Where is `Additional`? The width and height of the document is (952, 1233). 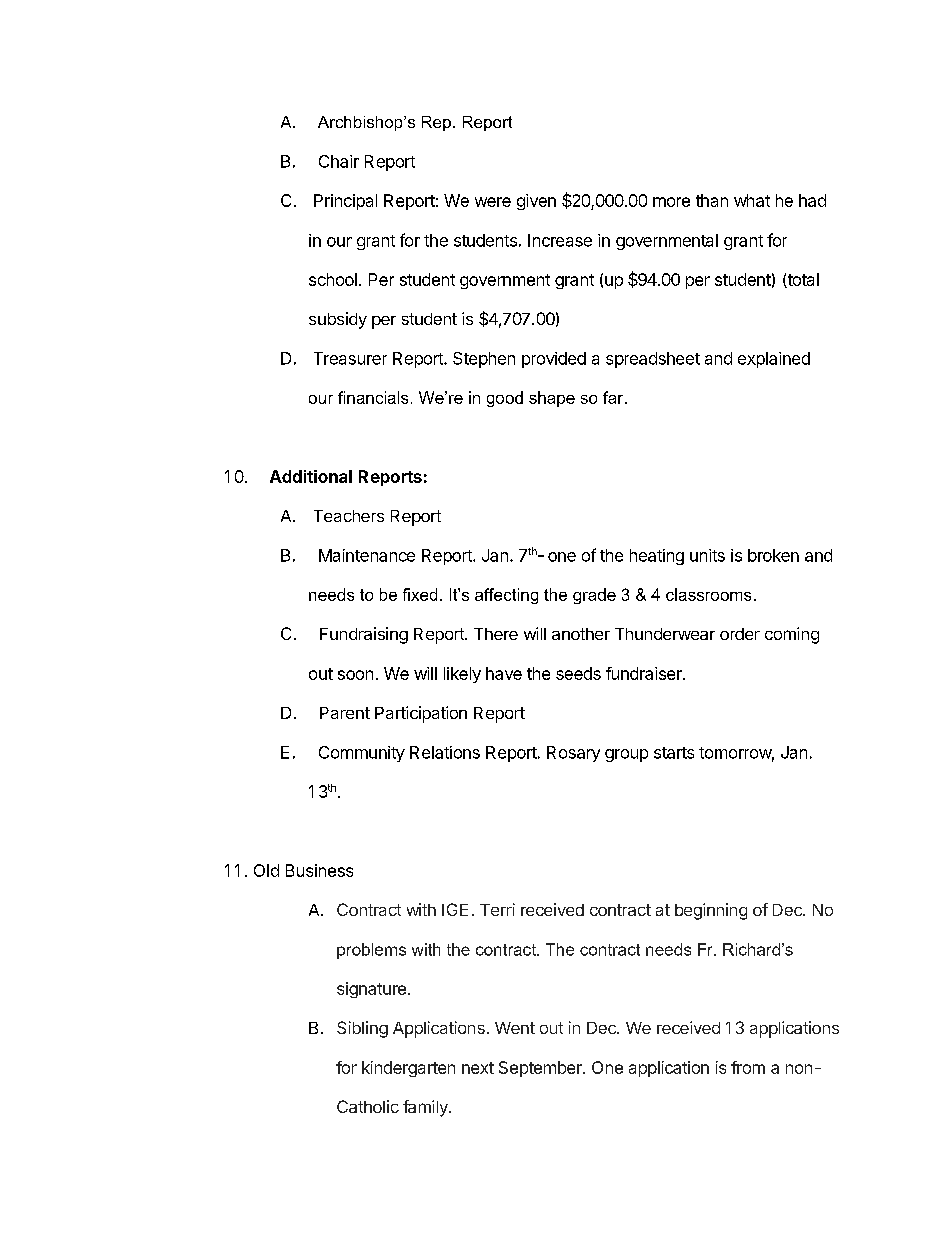
Additional is located at coordinates (311, 476).
